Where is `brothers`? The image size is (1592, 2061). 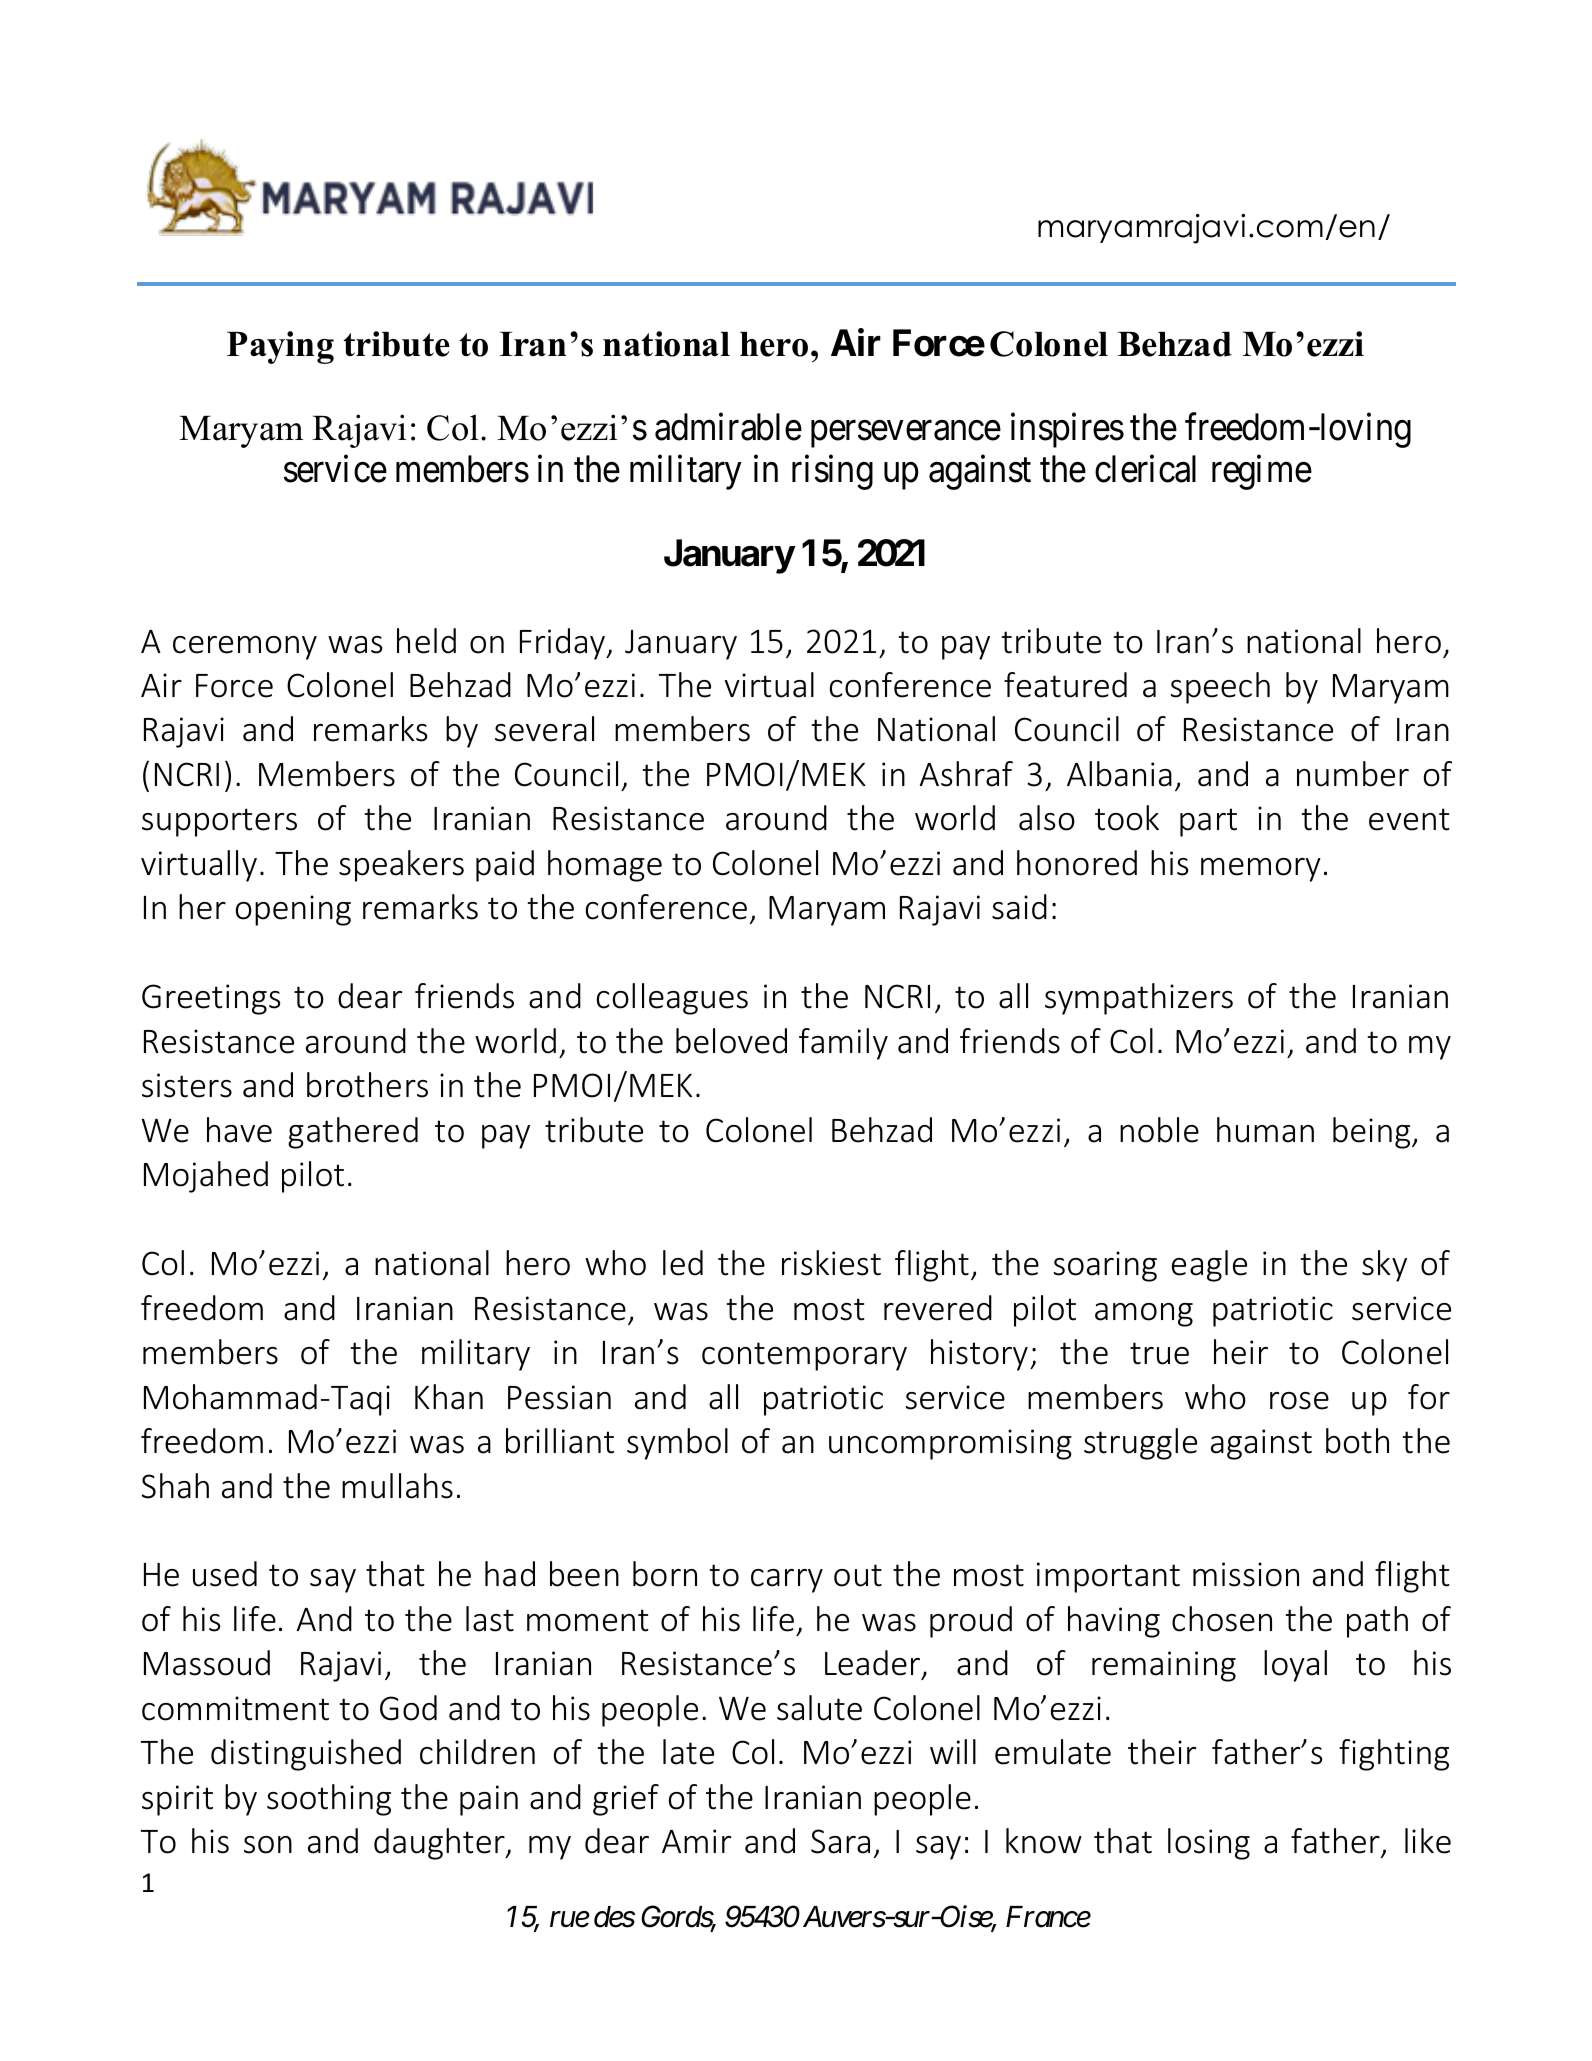
brothers is located at coordinates (367, 1085).
